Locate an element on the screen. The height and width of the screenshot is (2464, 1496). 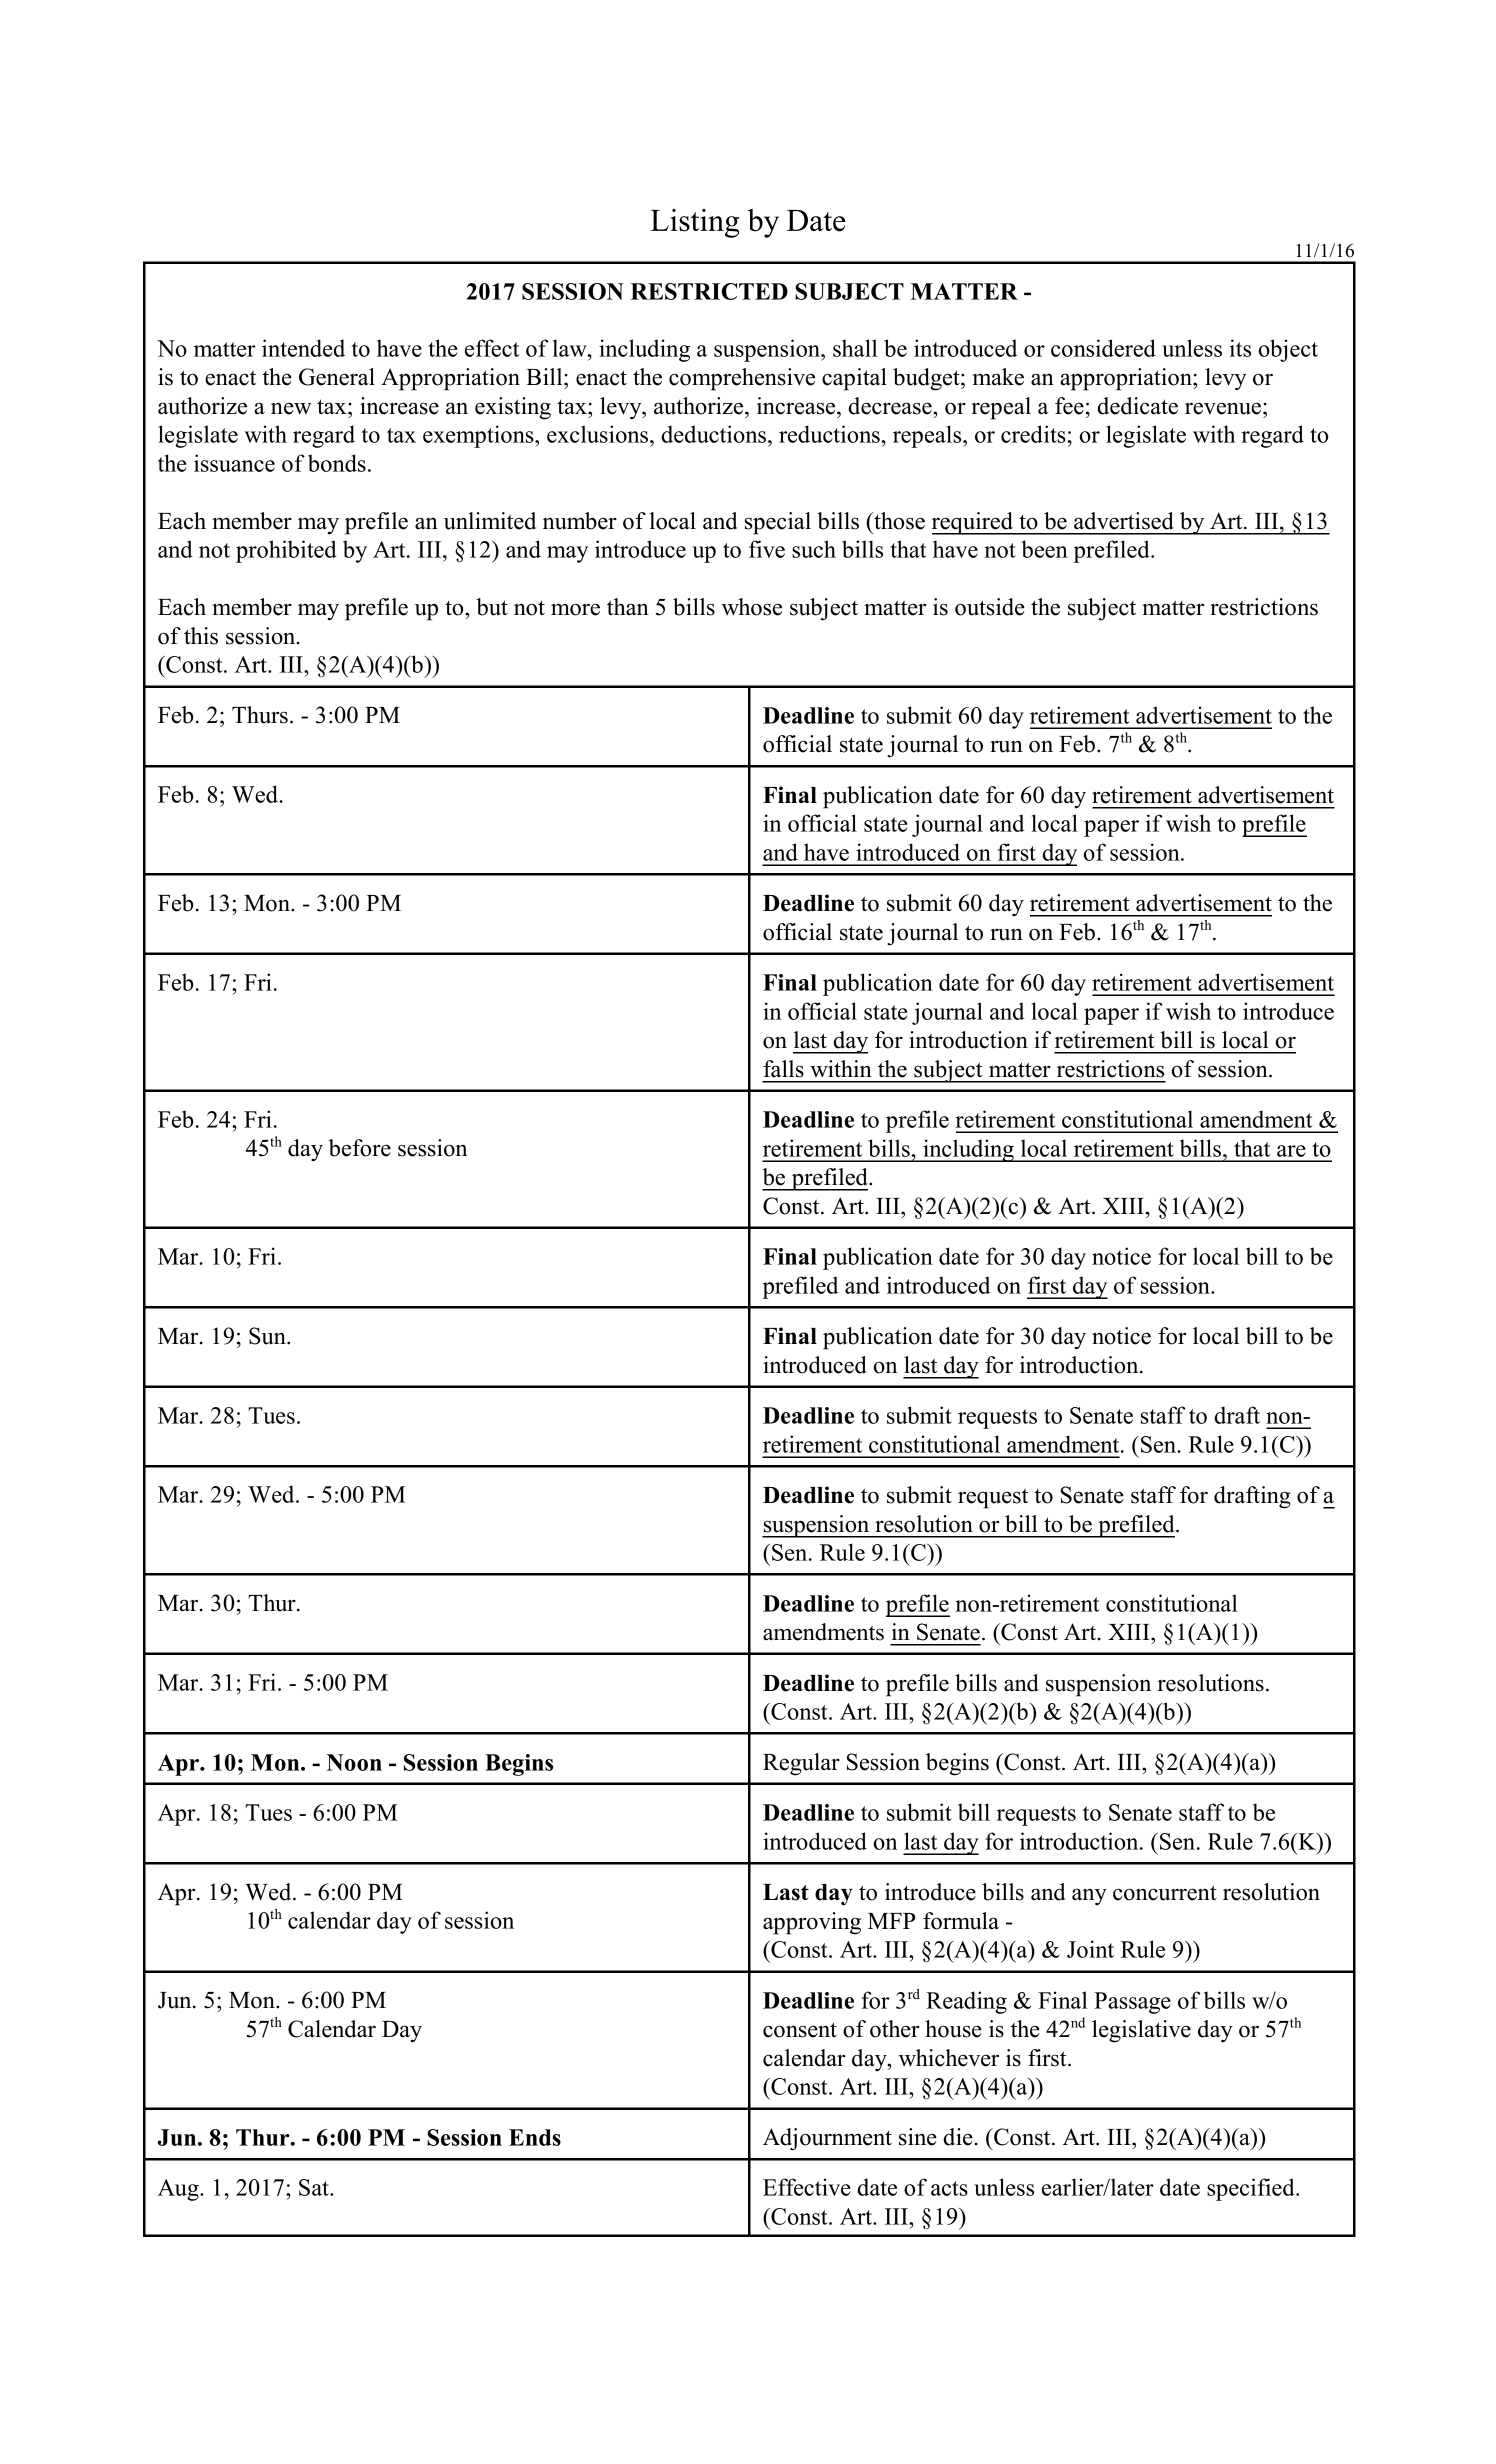
Adjournment is located at coordinates (827, 2139).
